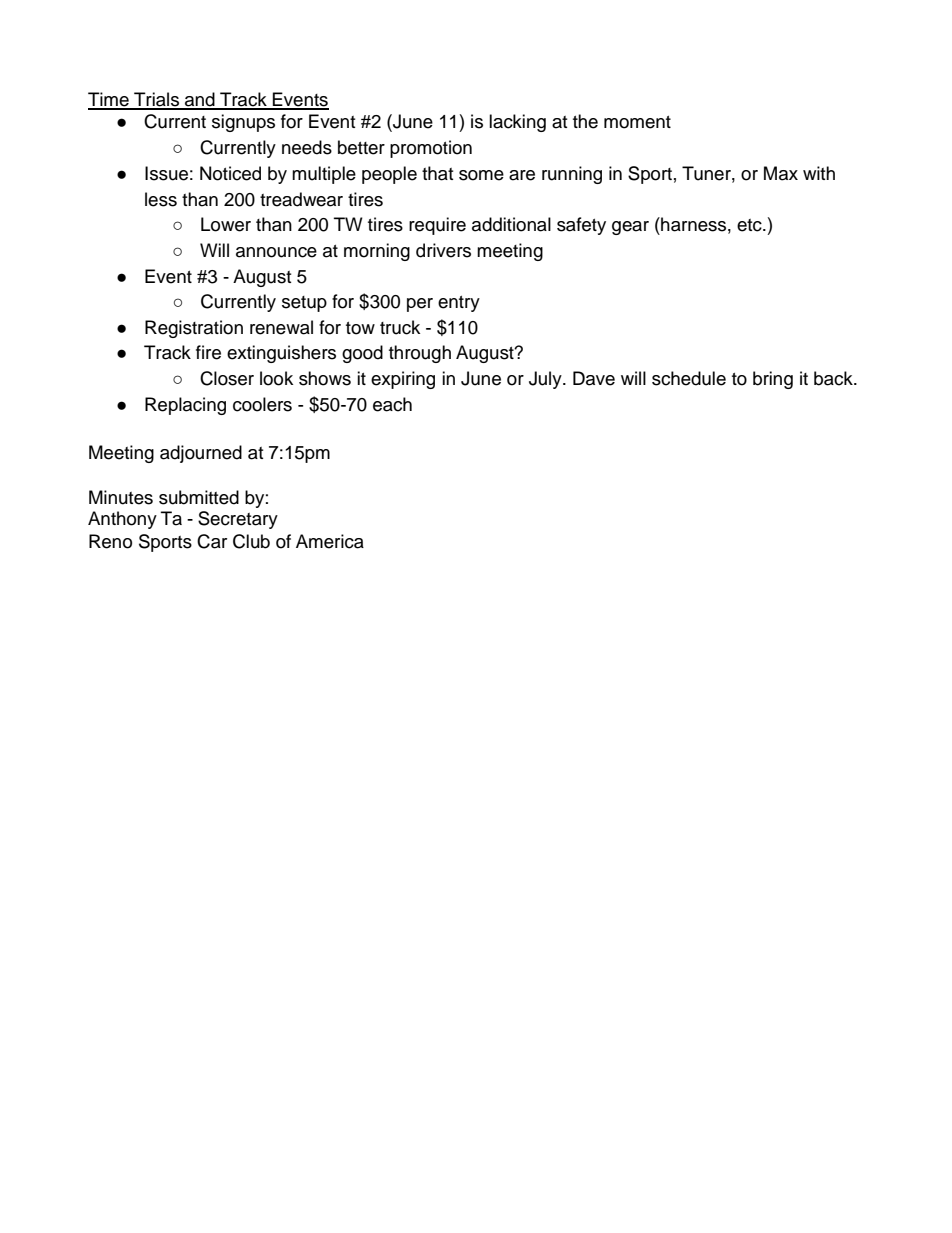 Image resolution: width=952 pixels, height=1233 pixels. Describe the element at coordinates (750, 225) in the screenshot. I see `etc` at that location.
